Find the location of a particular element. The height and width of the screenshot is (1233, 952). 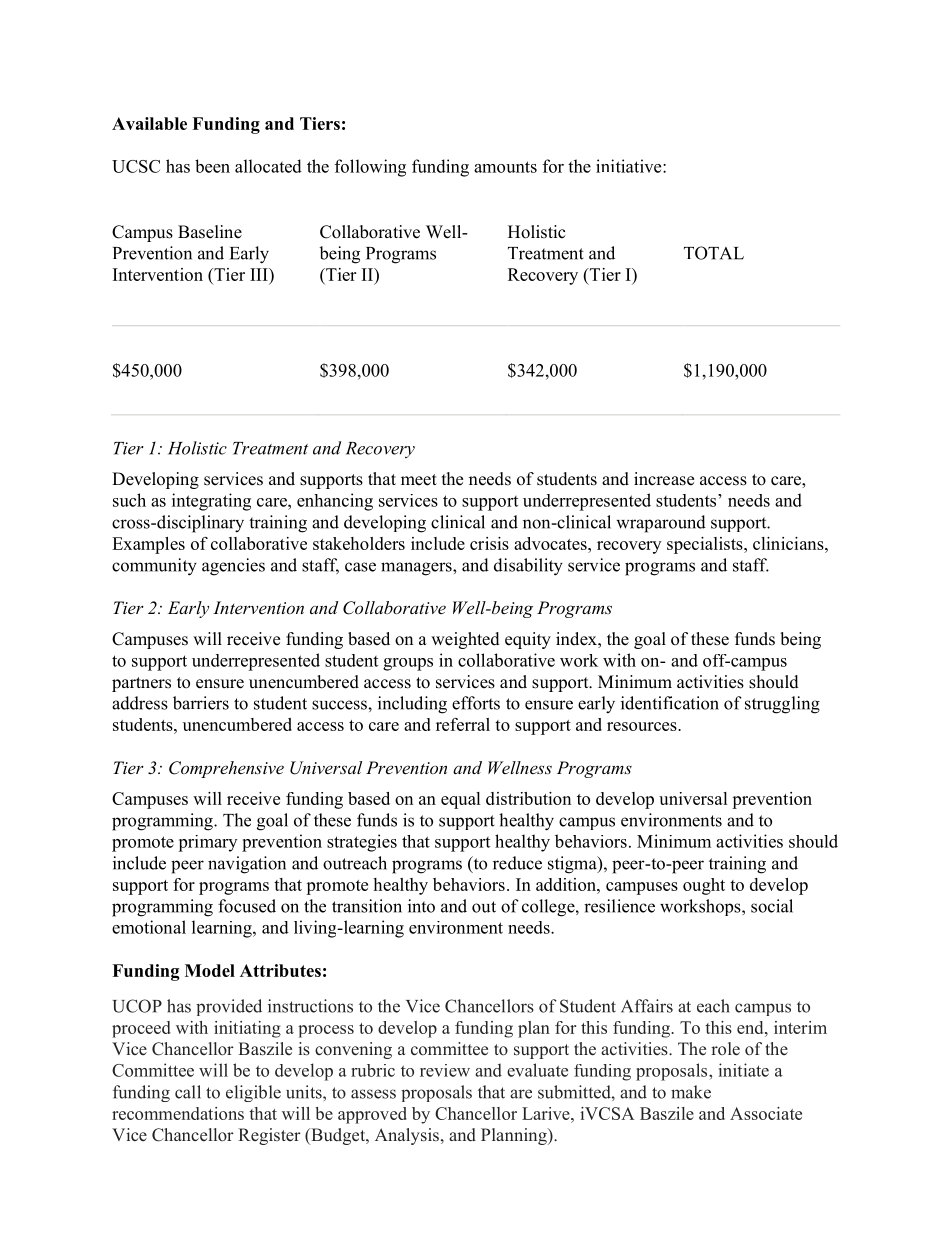

integrating is located at coordinates (211, 502).
